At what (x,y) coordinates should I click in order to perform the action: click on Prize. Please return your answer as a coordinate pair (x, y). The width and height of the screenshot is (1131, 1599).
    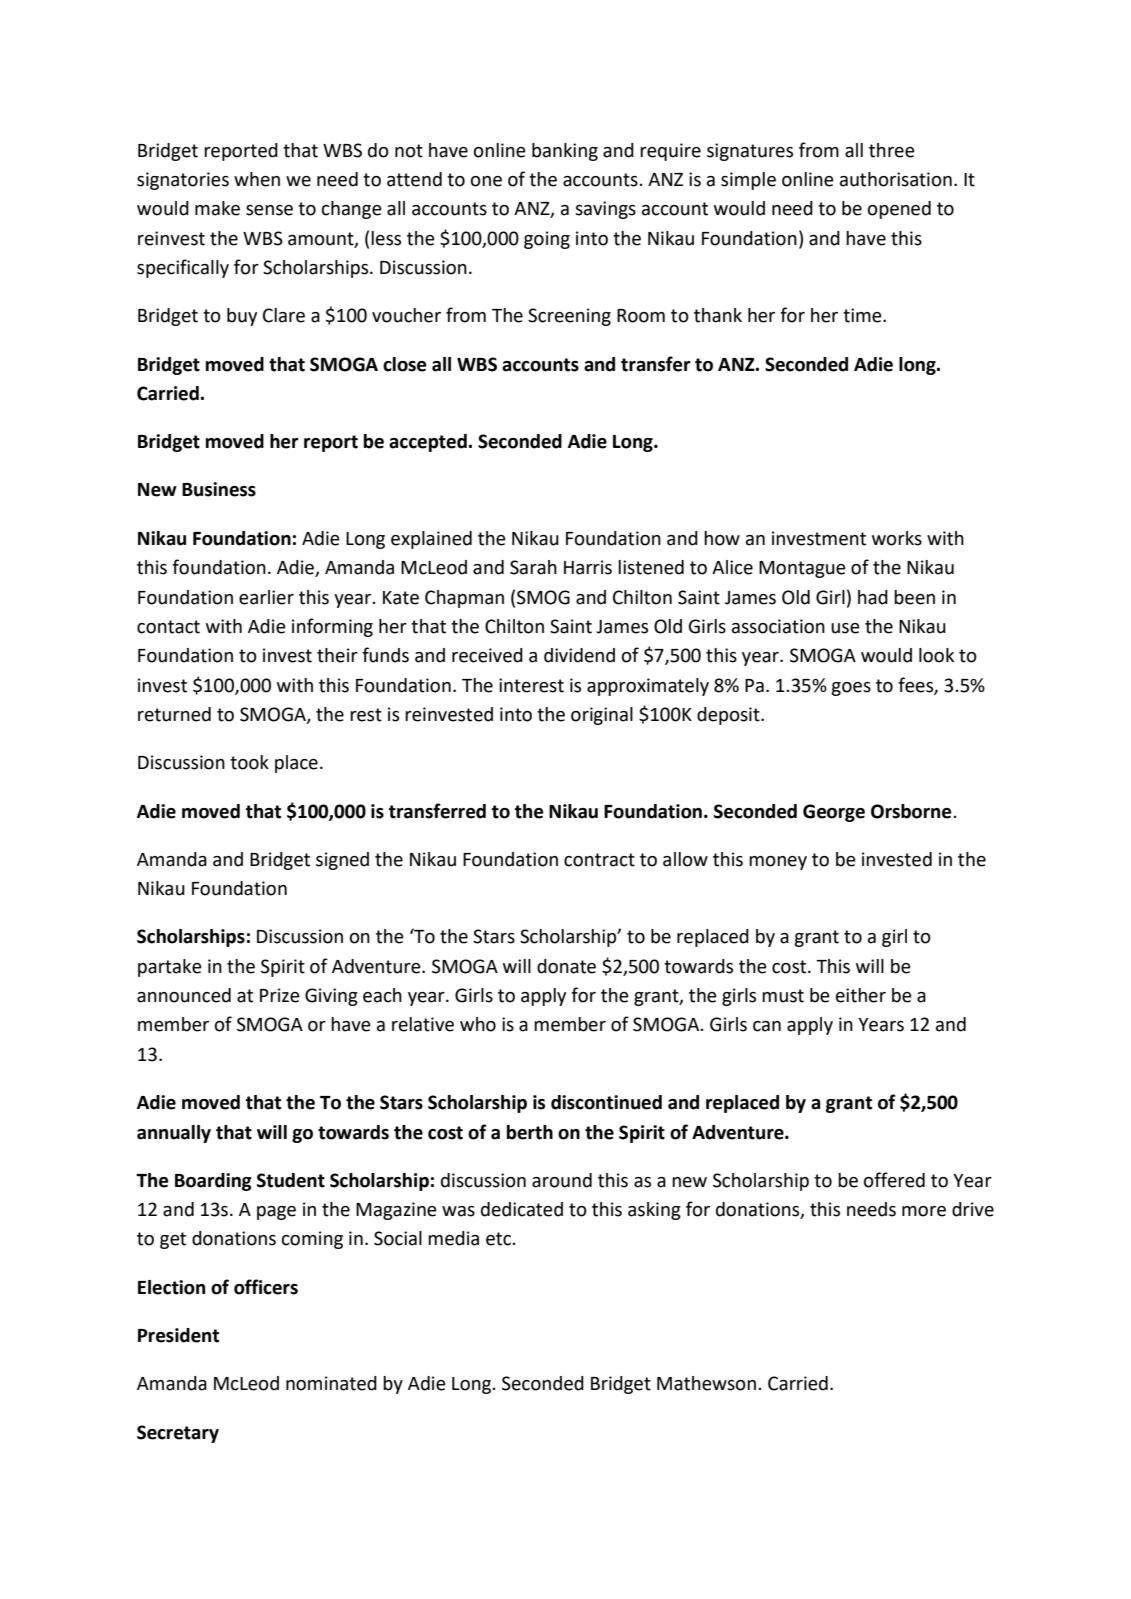
    Looking at the image, I should click on (280, 995).
